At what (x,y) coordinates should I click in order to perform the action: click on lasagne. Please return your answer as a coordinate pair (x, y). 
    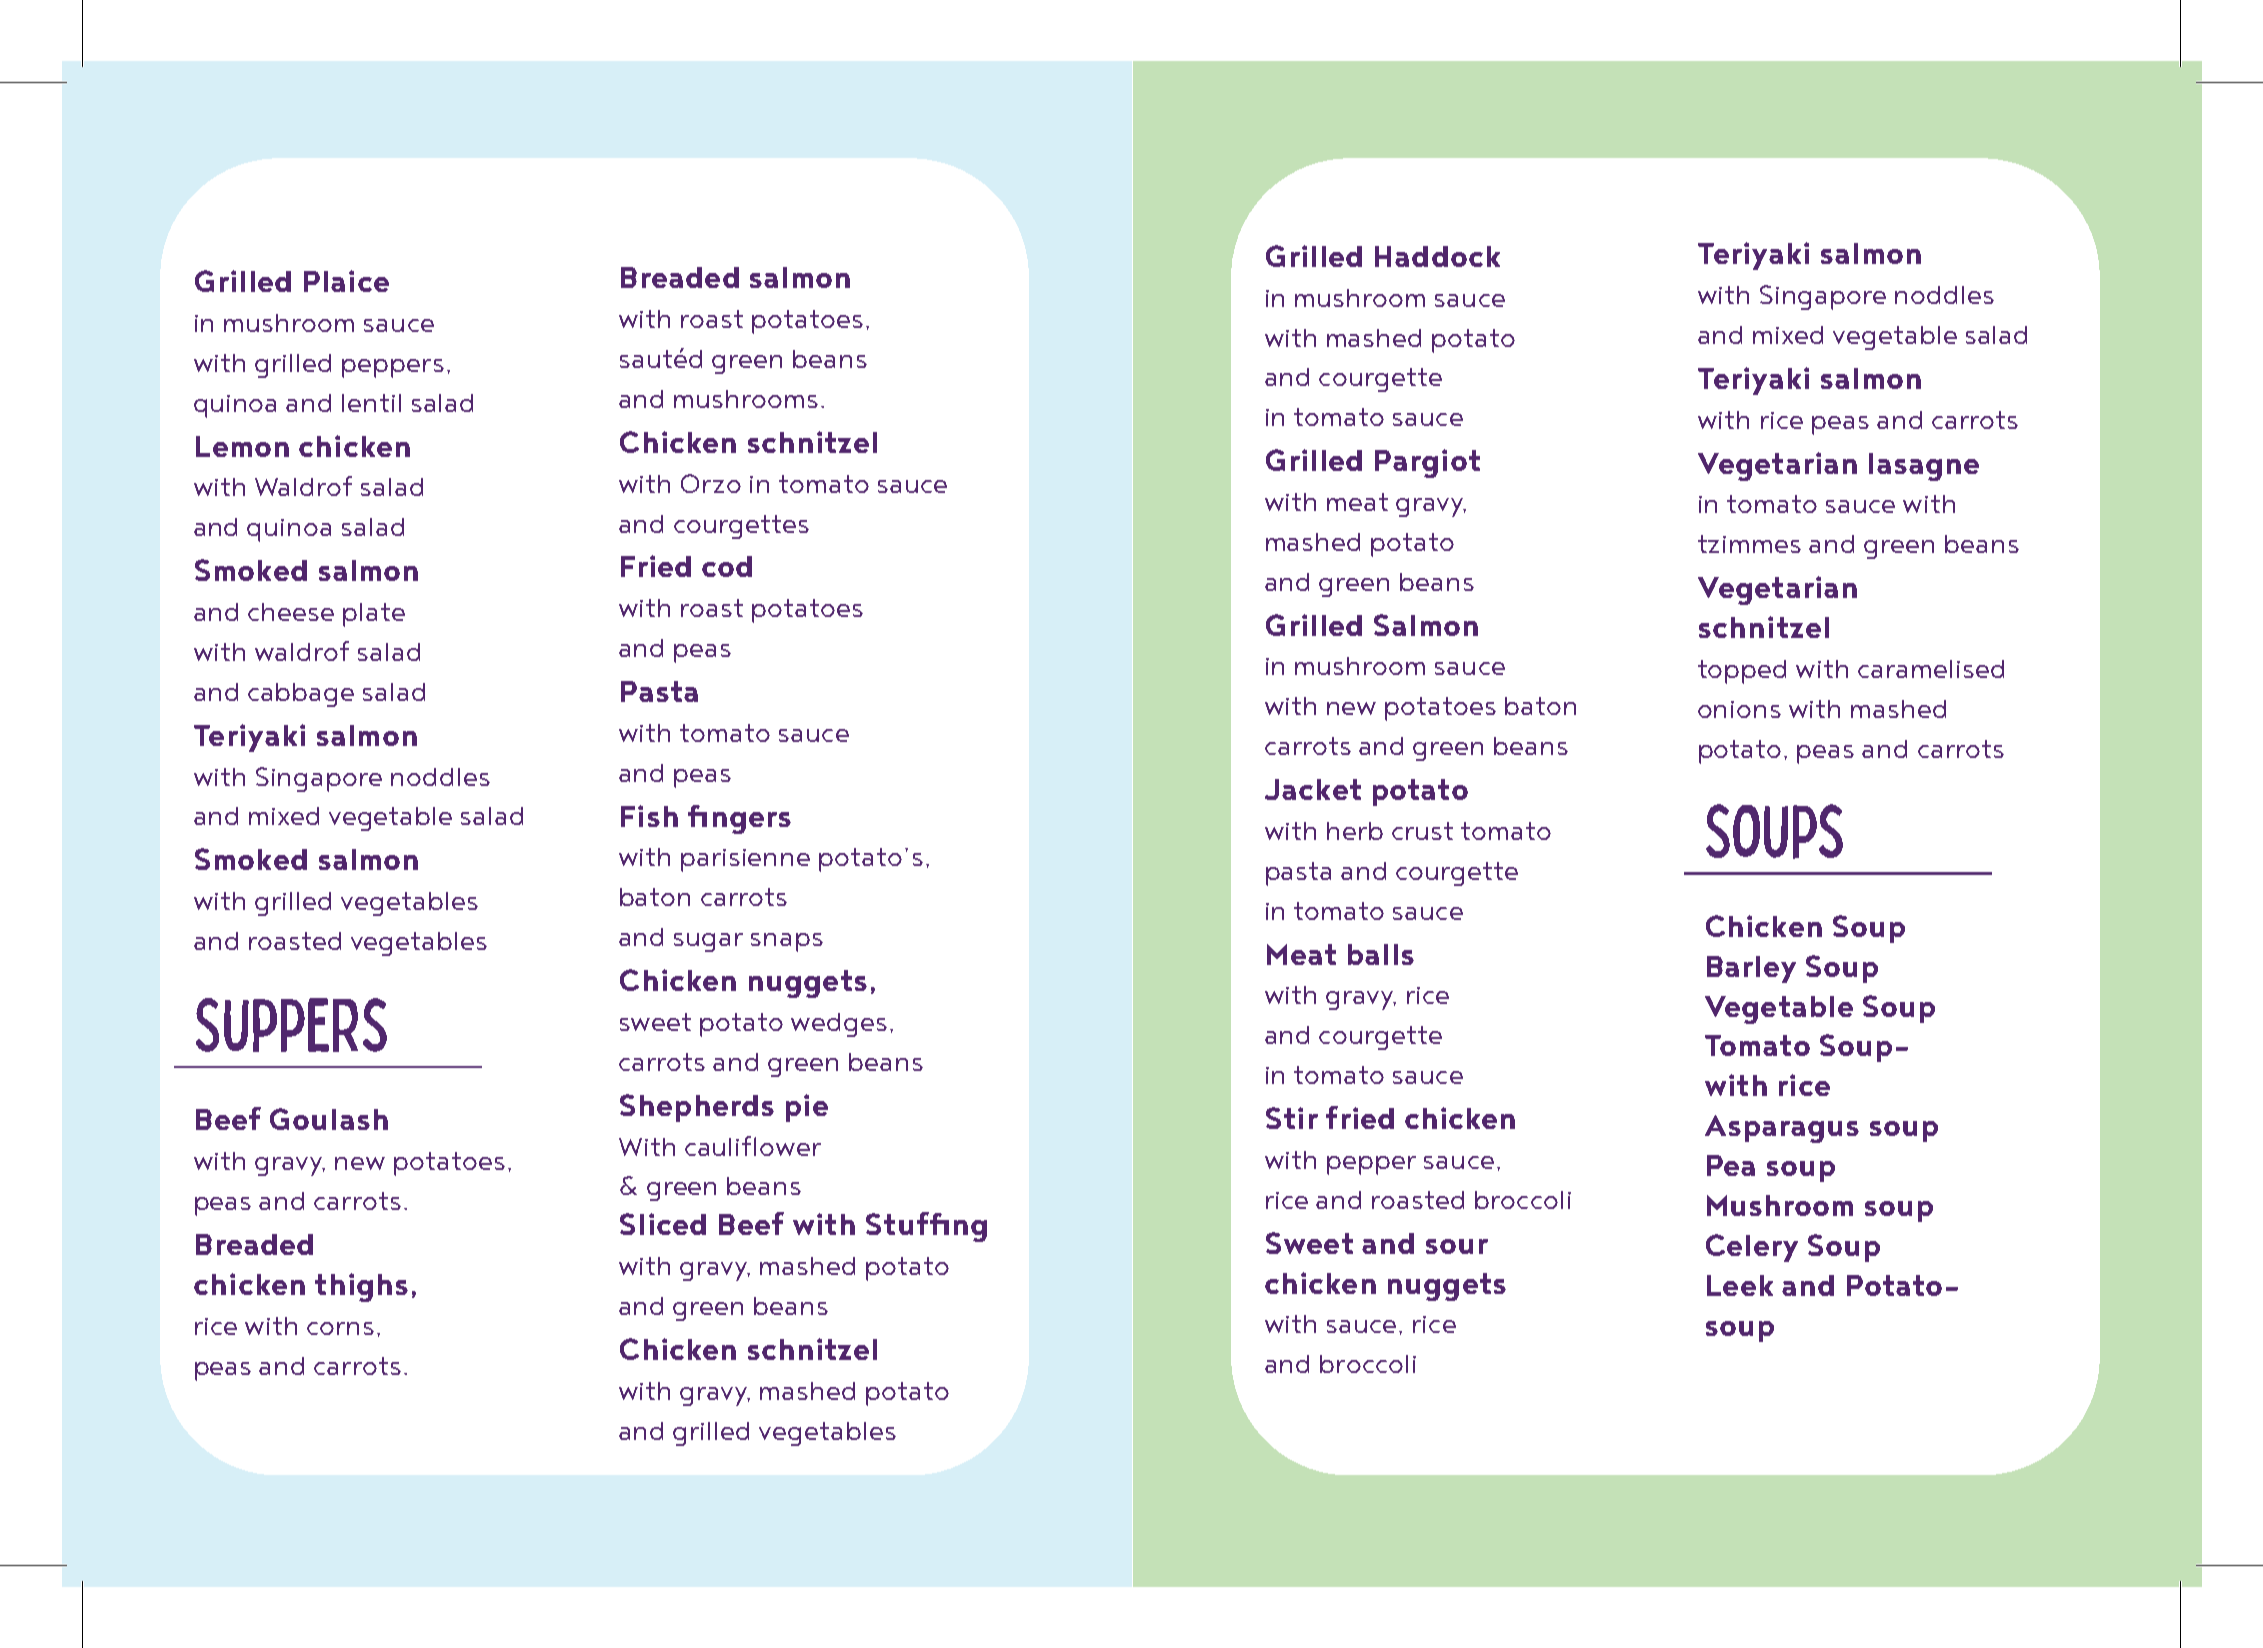
    Looking at the image, I should click on (1924, 467).
